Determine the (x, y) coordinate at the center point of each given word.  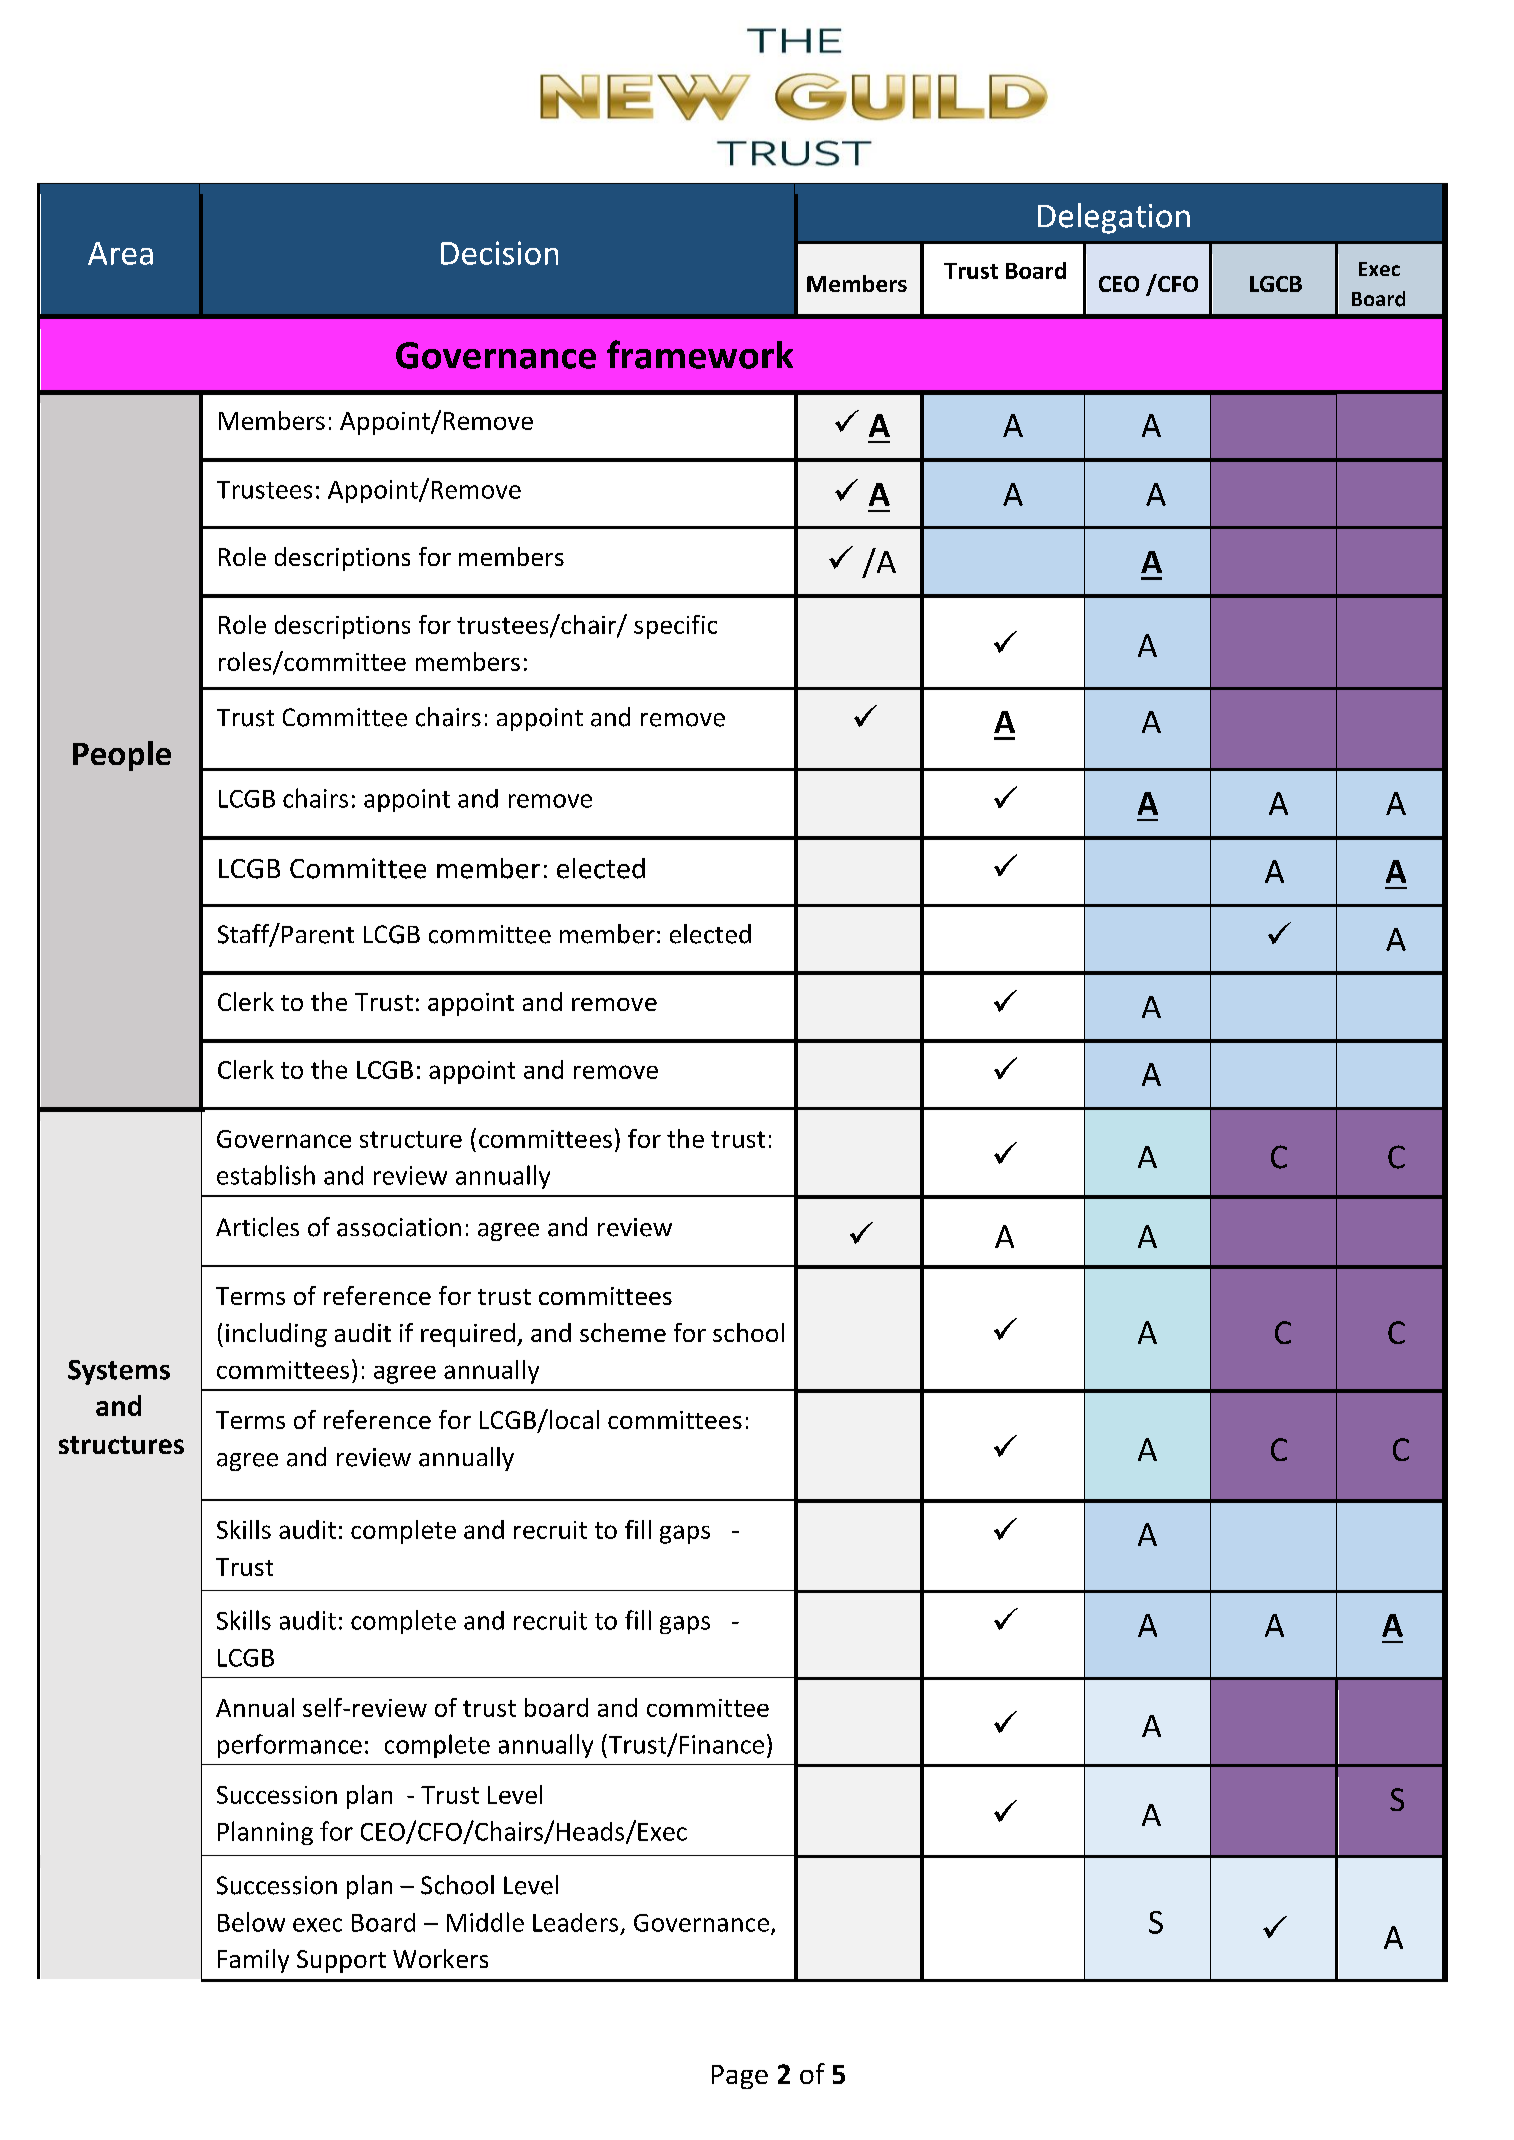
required (468, 1335)
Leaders (575, 1922)
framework (700, 354)
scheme (623, 1332)
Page (740, 2077)
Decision (499, 253)
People (122, 756)
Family (253, 1961)
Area (120, 253)
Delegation (1114, 218)
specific (675, 627)
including (276, 1335)
